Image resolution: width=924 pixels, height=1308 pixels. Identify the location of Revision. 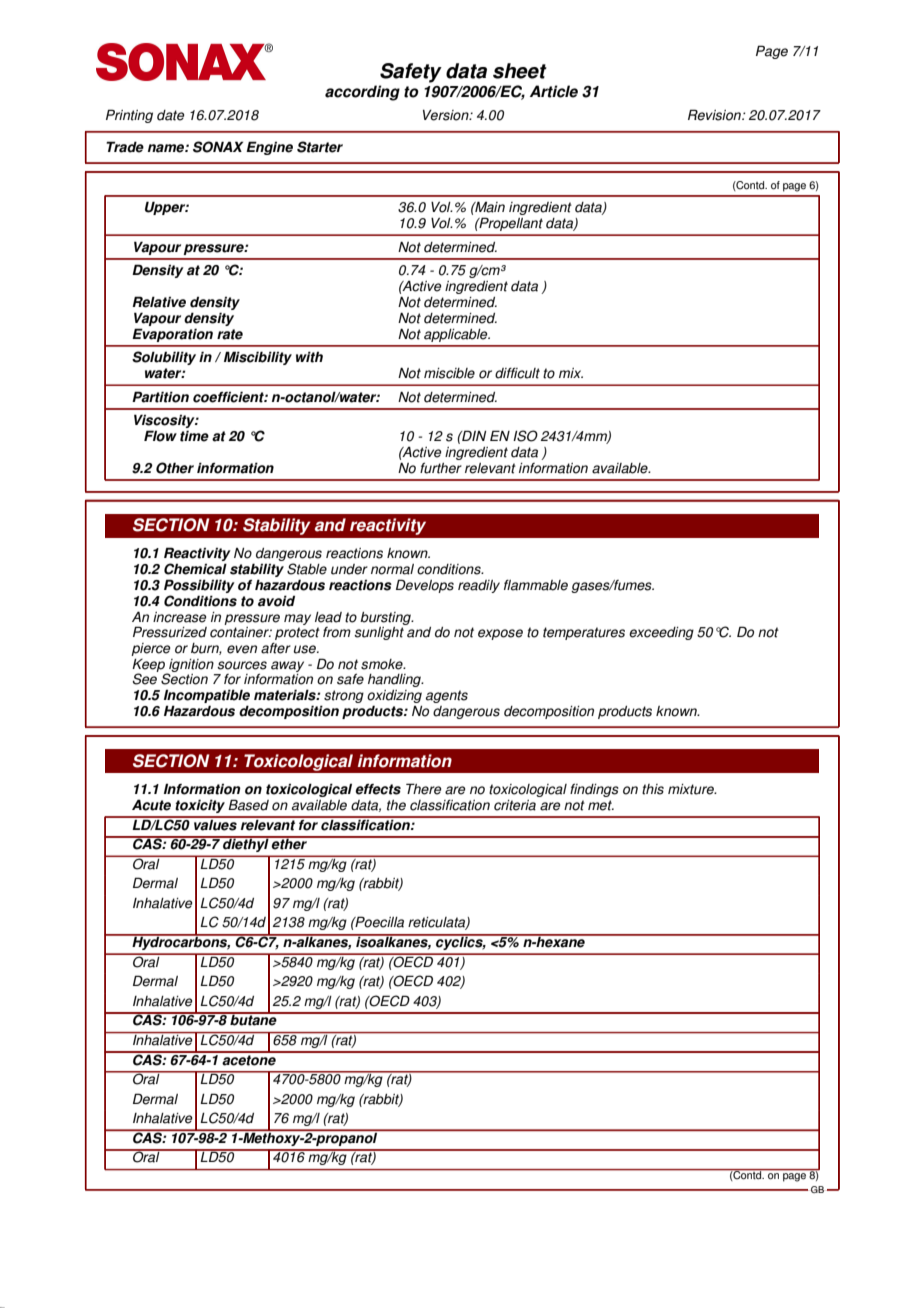
(715, 115).
